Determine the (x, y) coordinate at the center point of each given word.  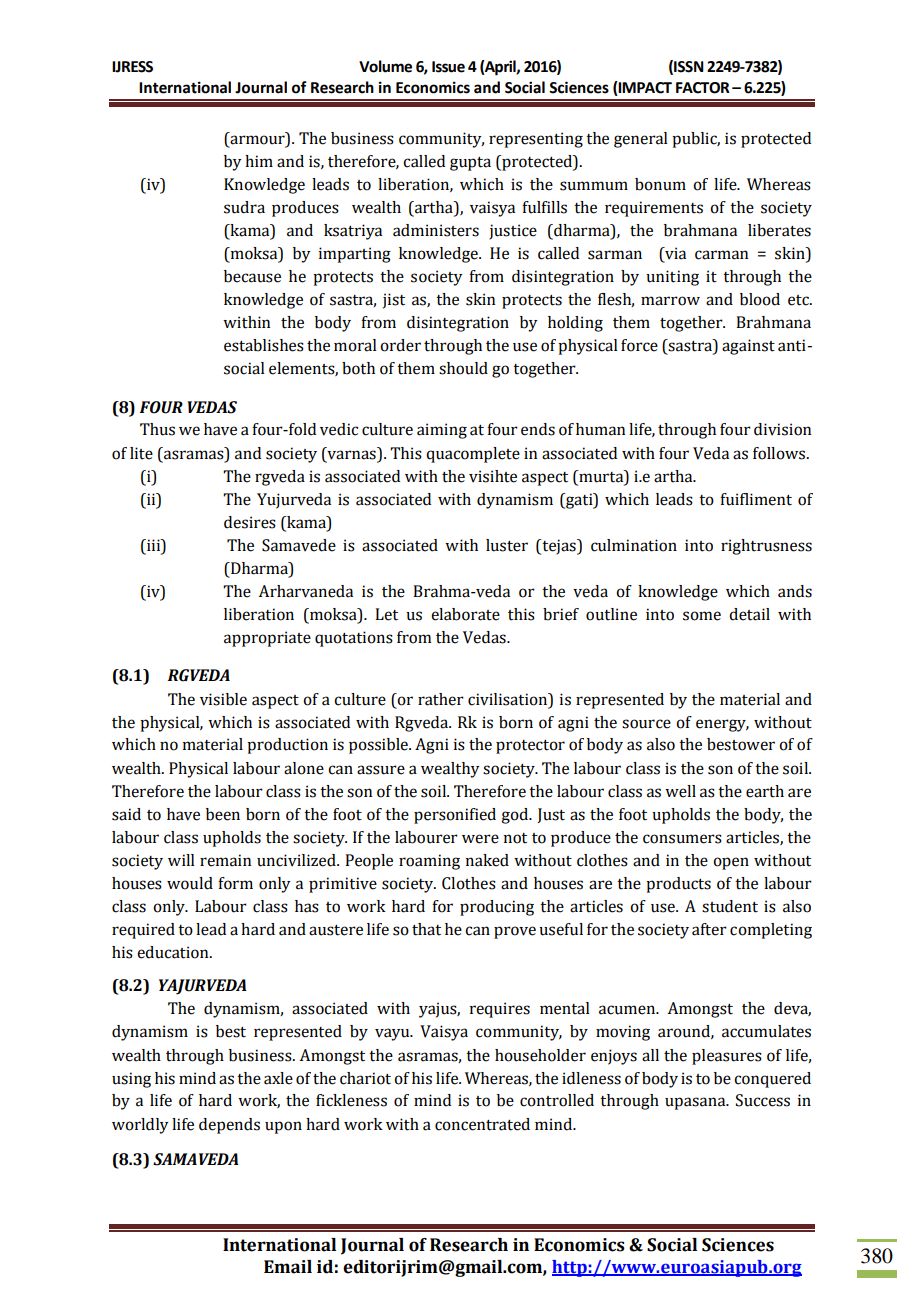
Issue (448, 67)
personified (455, 816)
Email (288, 1267)
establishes (264, 345)
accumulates (766, 1031)
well (680, 791)
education (174, 952)
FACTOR (703, 88)
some (702, 616)
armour (257, 140)
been (223, 814)
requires (500, 1010)
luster (507, 545)
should (463, 368)
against (748, 347)
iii (154, 545)
